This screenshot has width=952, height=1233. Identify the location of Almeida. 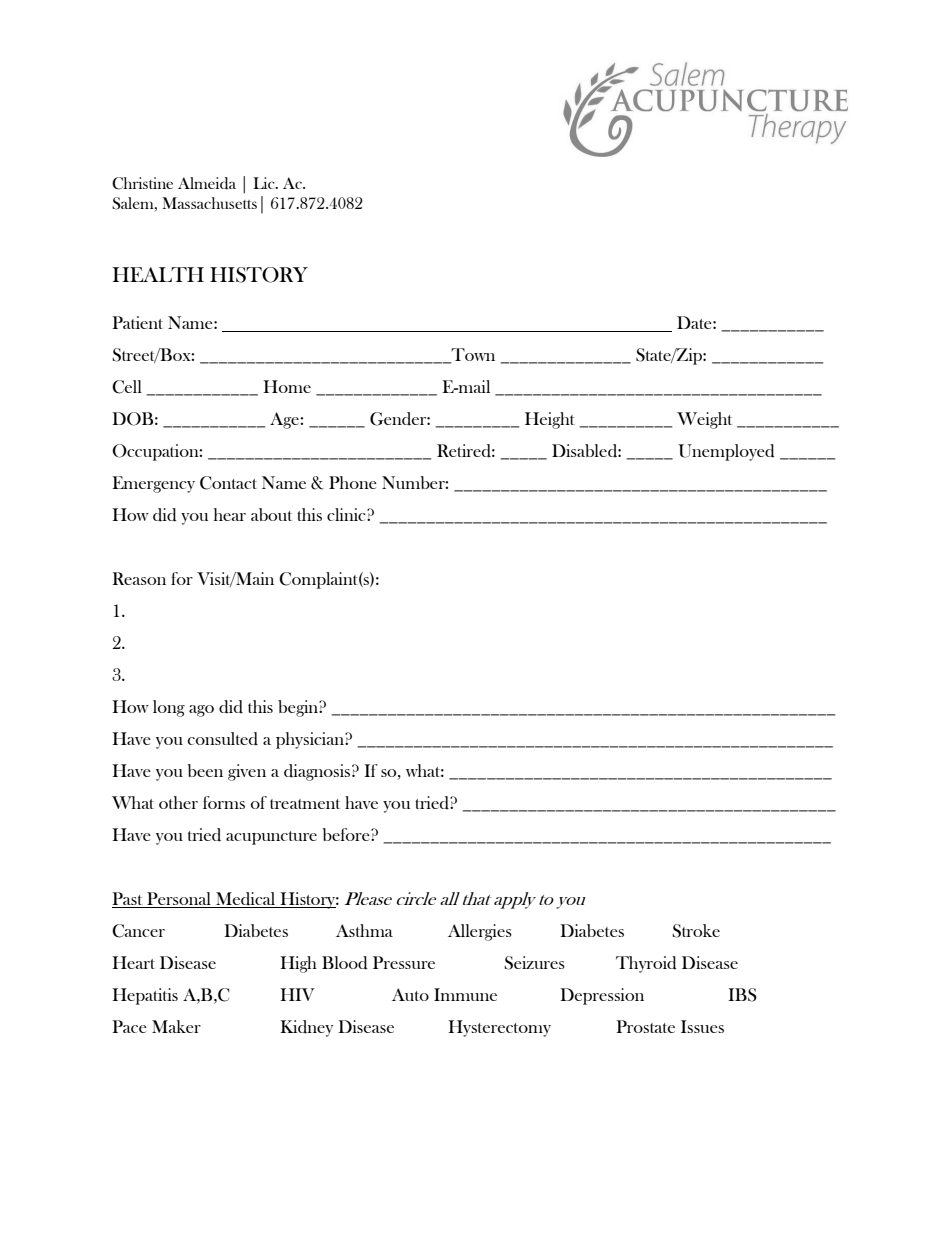
(207, 183).
